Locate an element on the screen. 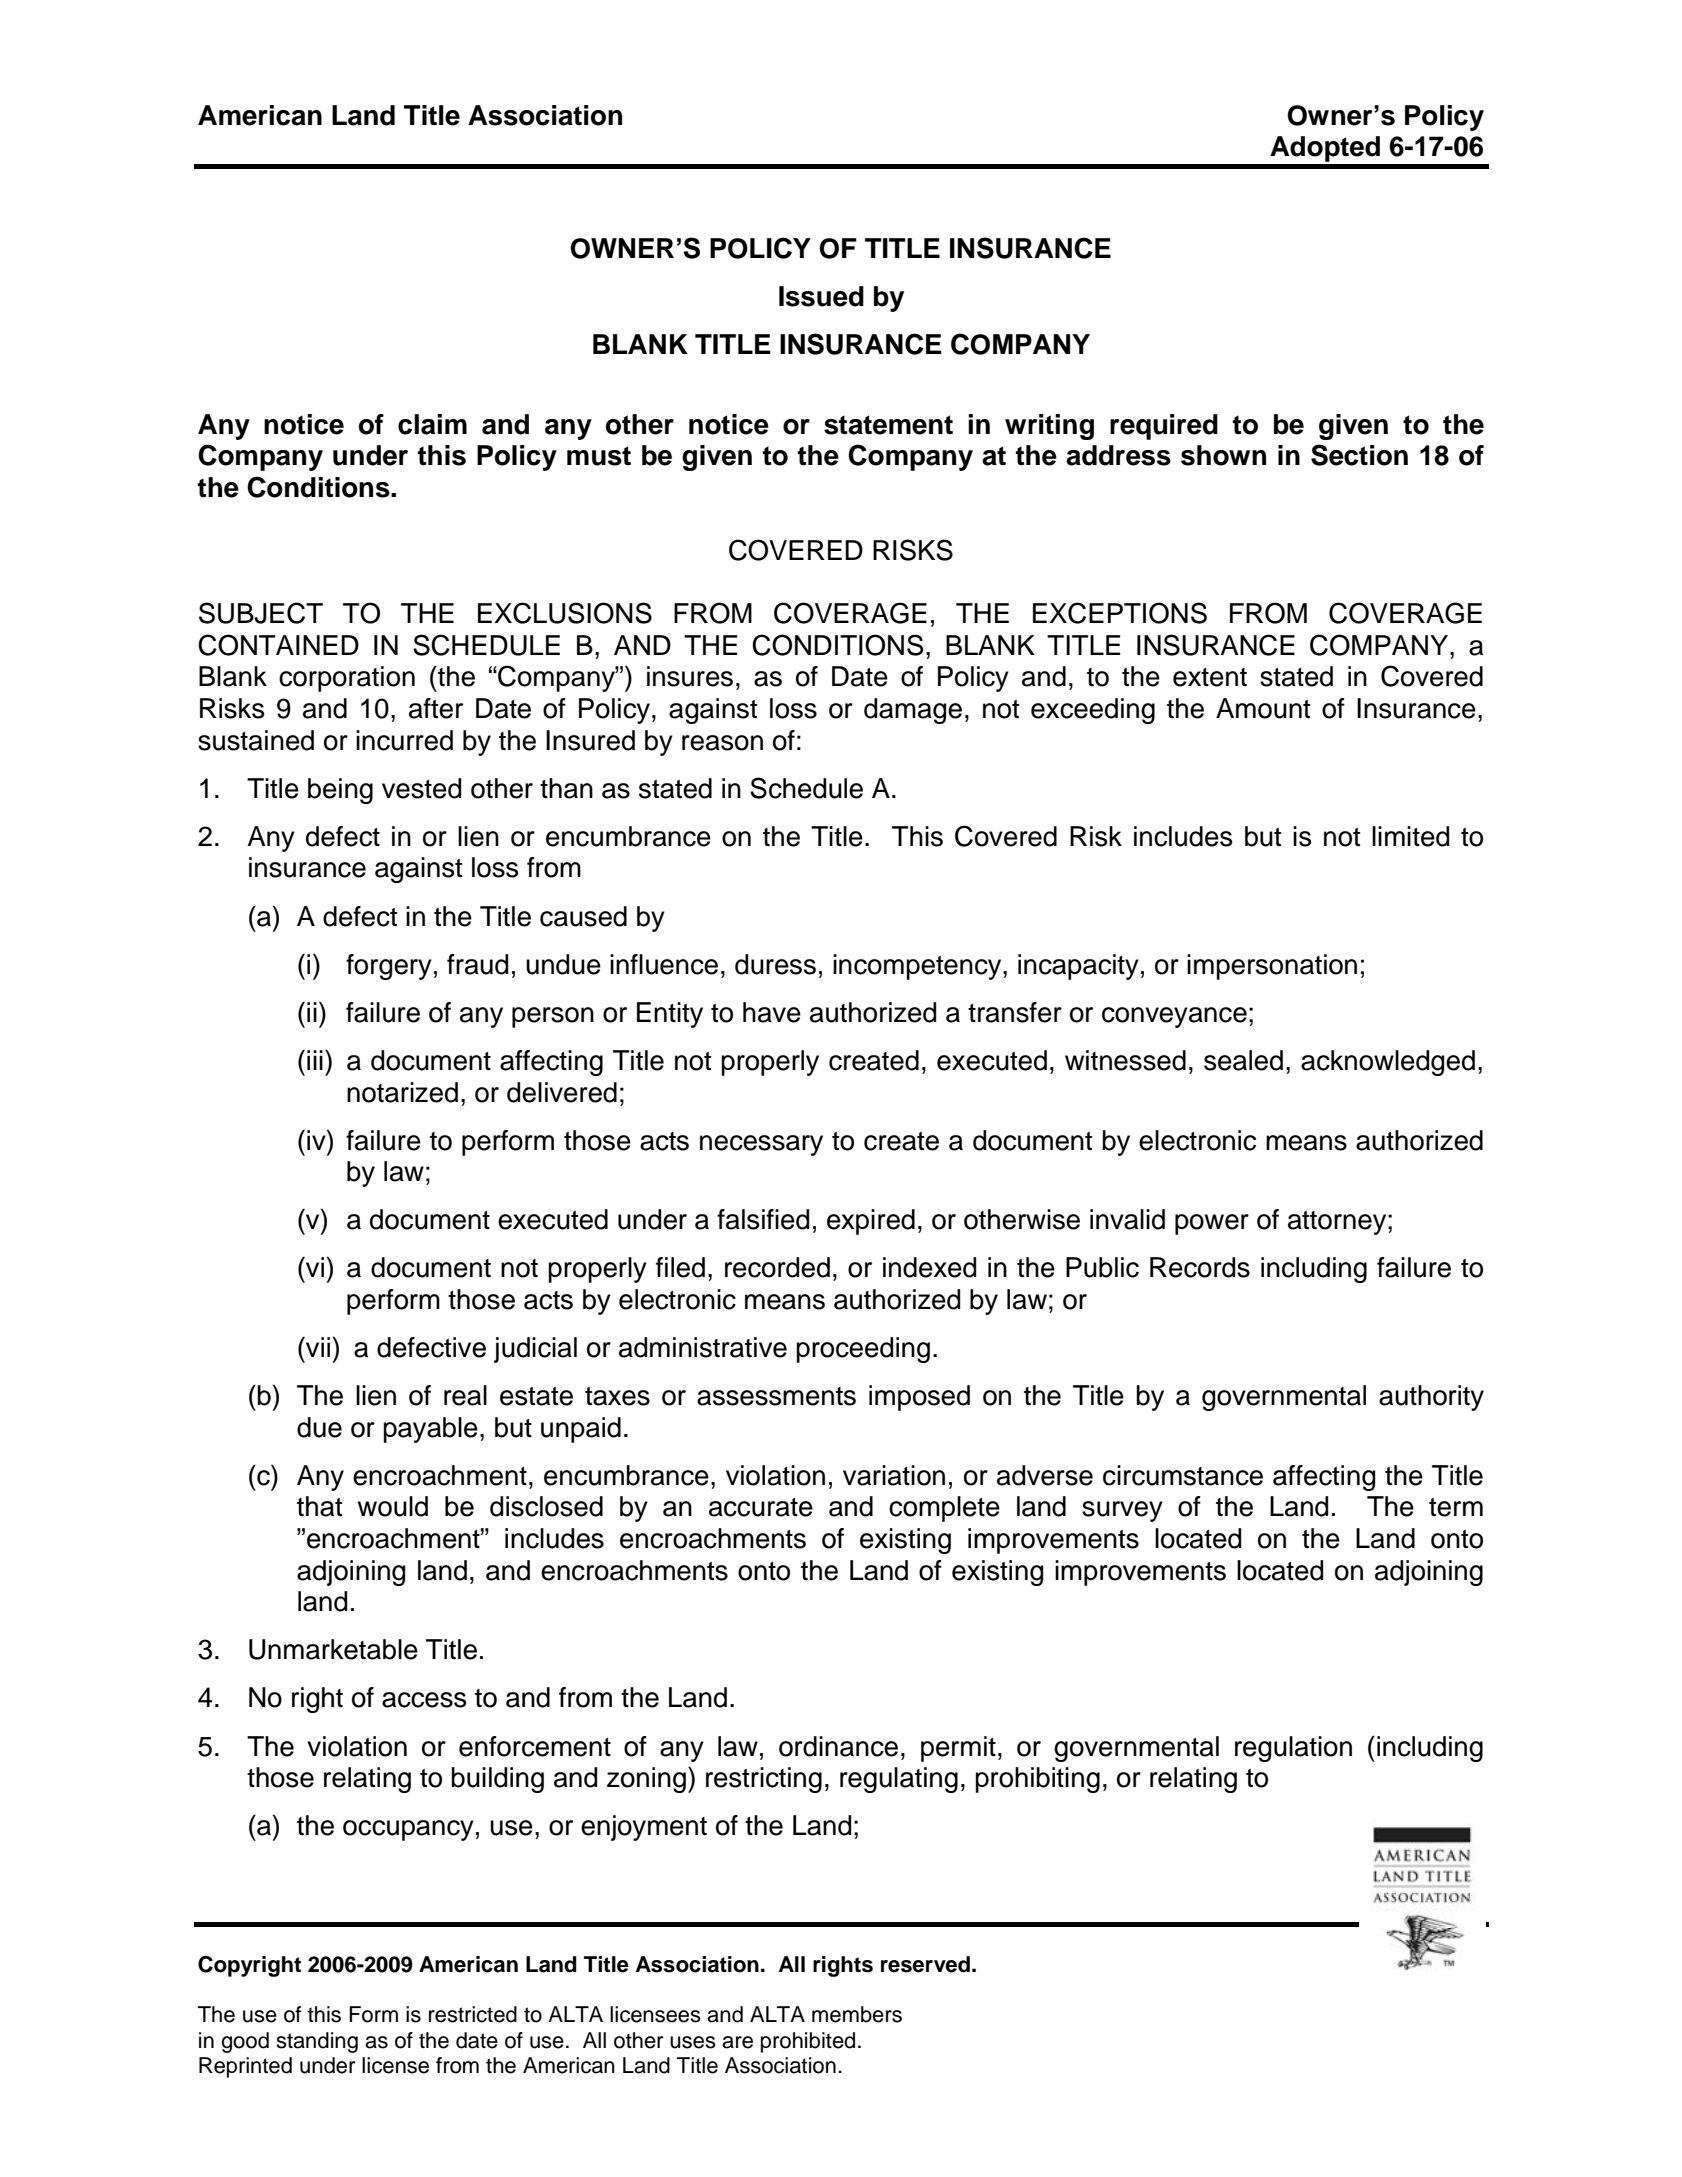 The image size is (1682, 2177). accurate is located at coordinates (761, 1507).
